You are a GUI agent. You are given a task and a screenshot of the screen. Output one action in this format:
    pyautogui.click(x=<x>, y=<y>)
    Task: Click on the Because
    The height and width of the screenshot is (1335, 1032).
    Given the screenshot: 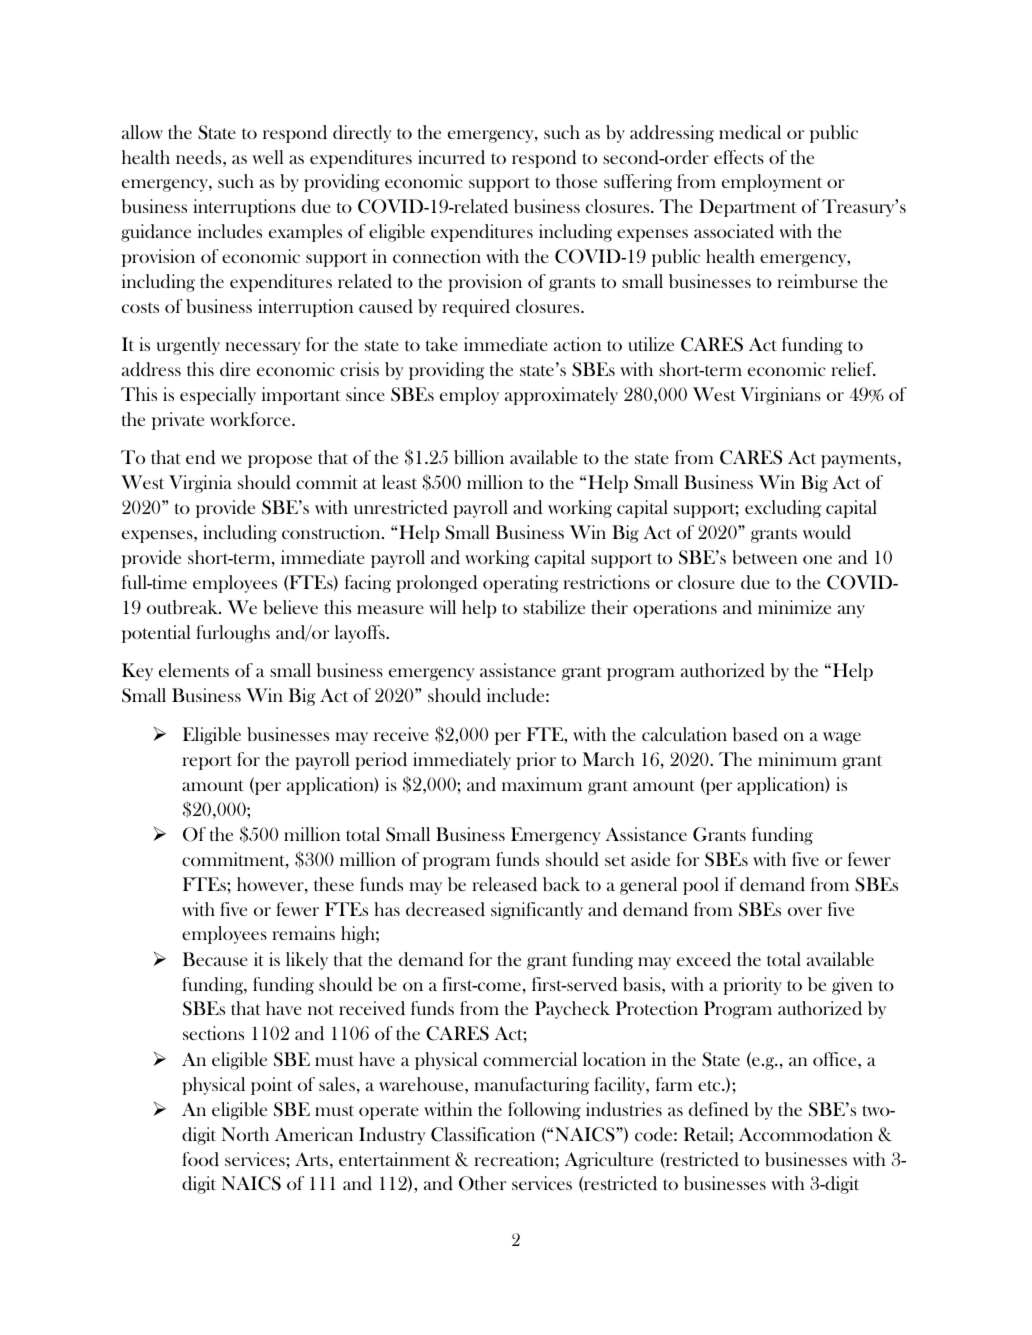 What is the action you would take?
    pyautogui.click(x=215, y=959)
